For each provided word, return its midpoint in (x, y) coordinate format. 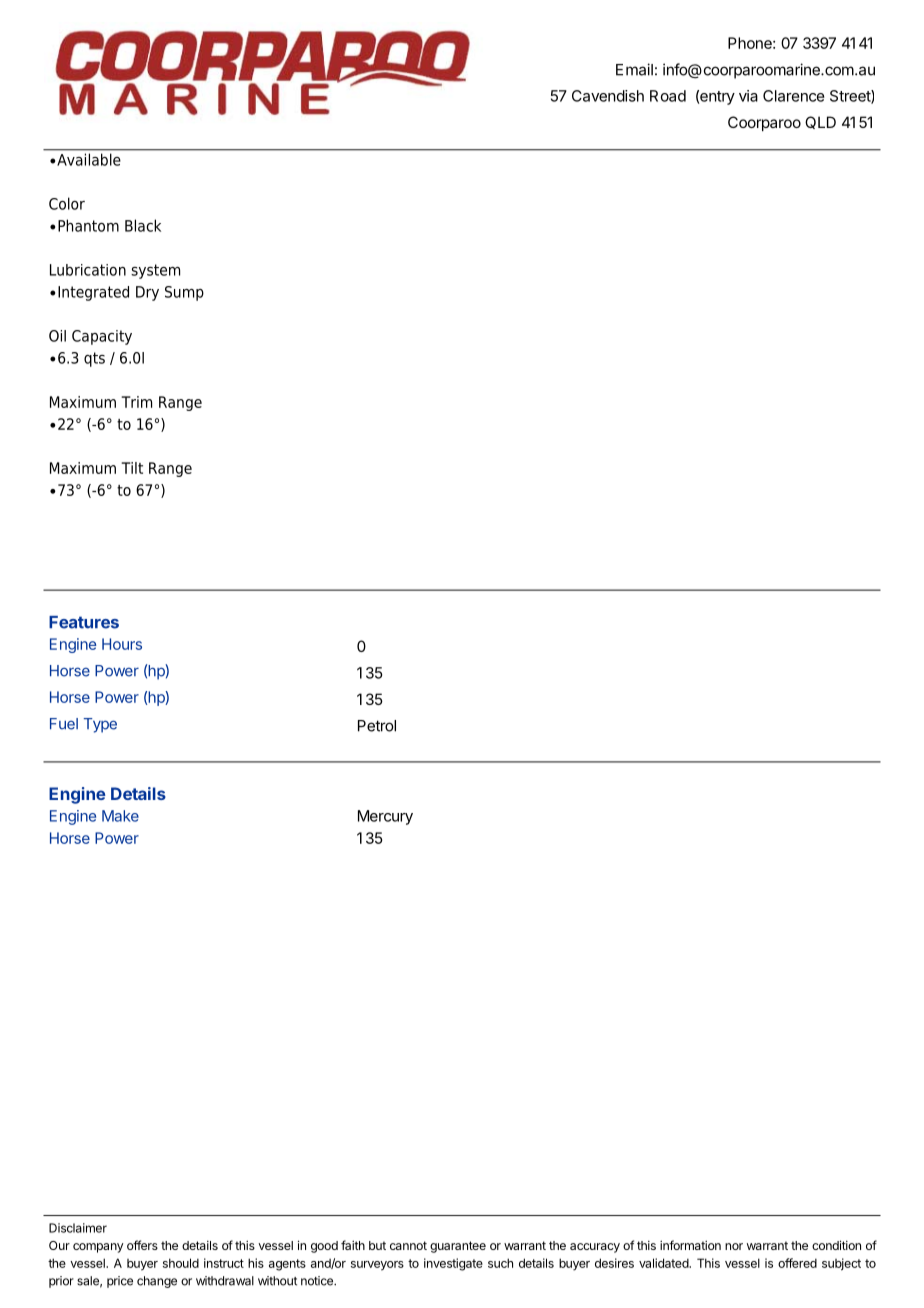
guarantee (458, 1247)
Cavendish (608, 96)
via (748, 96)
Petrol (377, 726)
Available (89, 160)
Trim (136, 402)
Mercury (385, 817)
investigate (453, 1264)
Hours (122, 644)
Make (120, 816)
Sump (184, 293)
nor (734, 1246)
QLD (820, 122)
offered (797, 1263)
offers (142, 1245)
